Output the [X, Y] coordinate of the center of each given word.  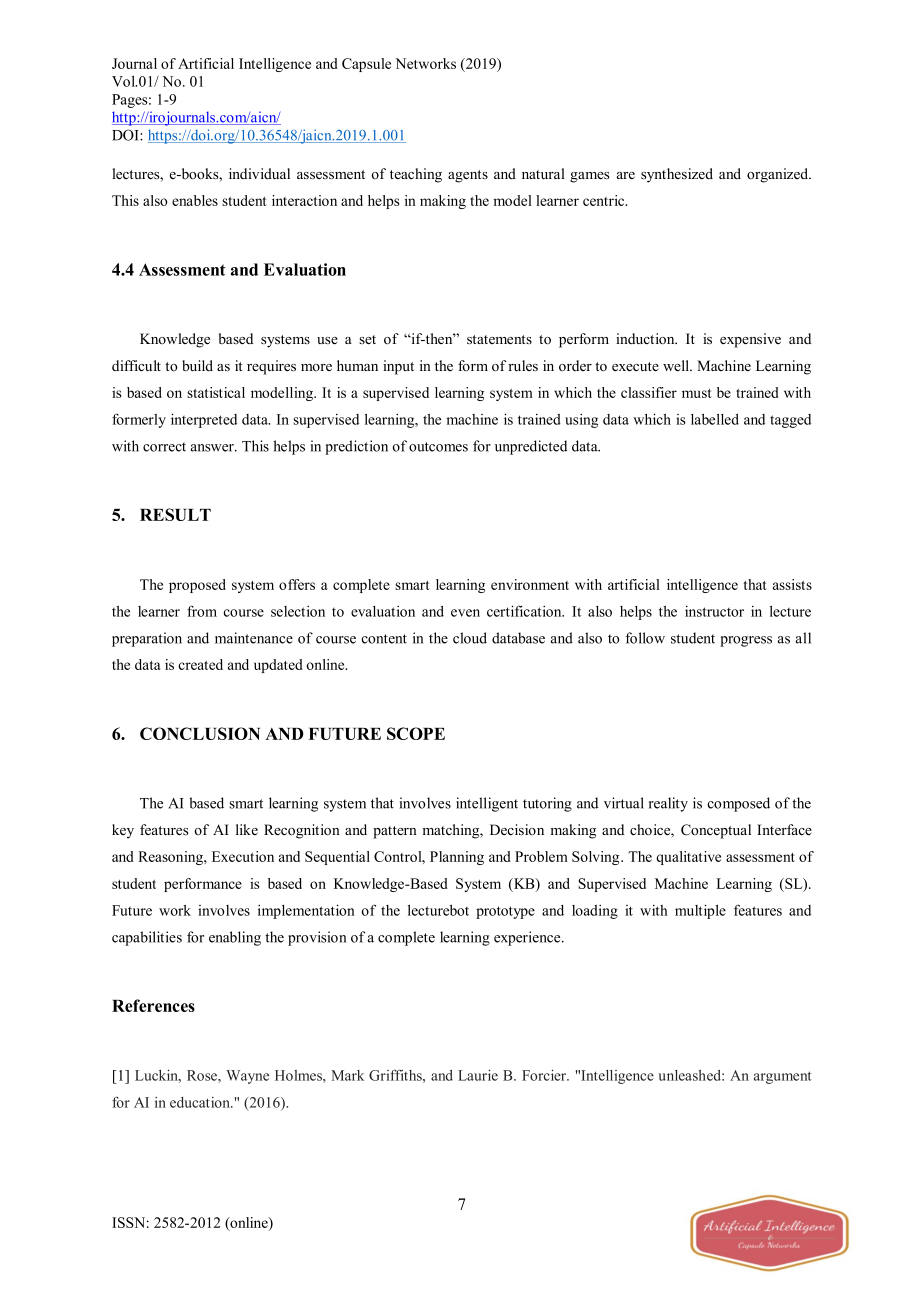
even [465, 613]
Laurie [478, 1075]
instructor [714, 611]
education [201, 1102]
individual [259, 173]
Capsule [366, 65]
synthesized [677, 175]
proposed [197, 586]
